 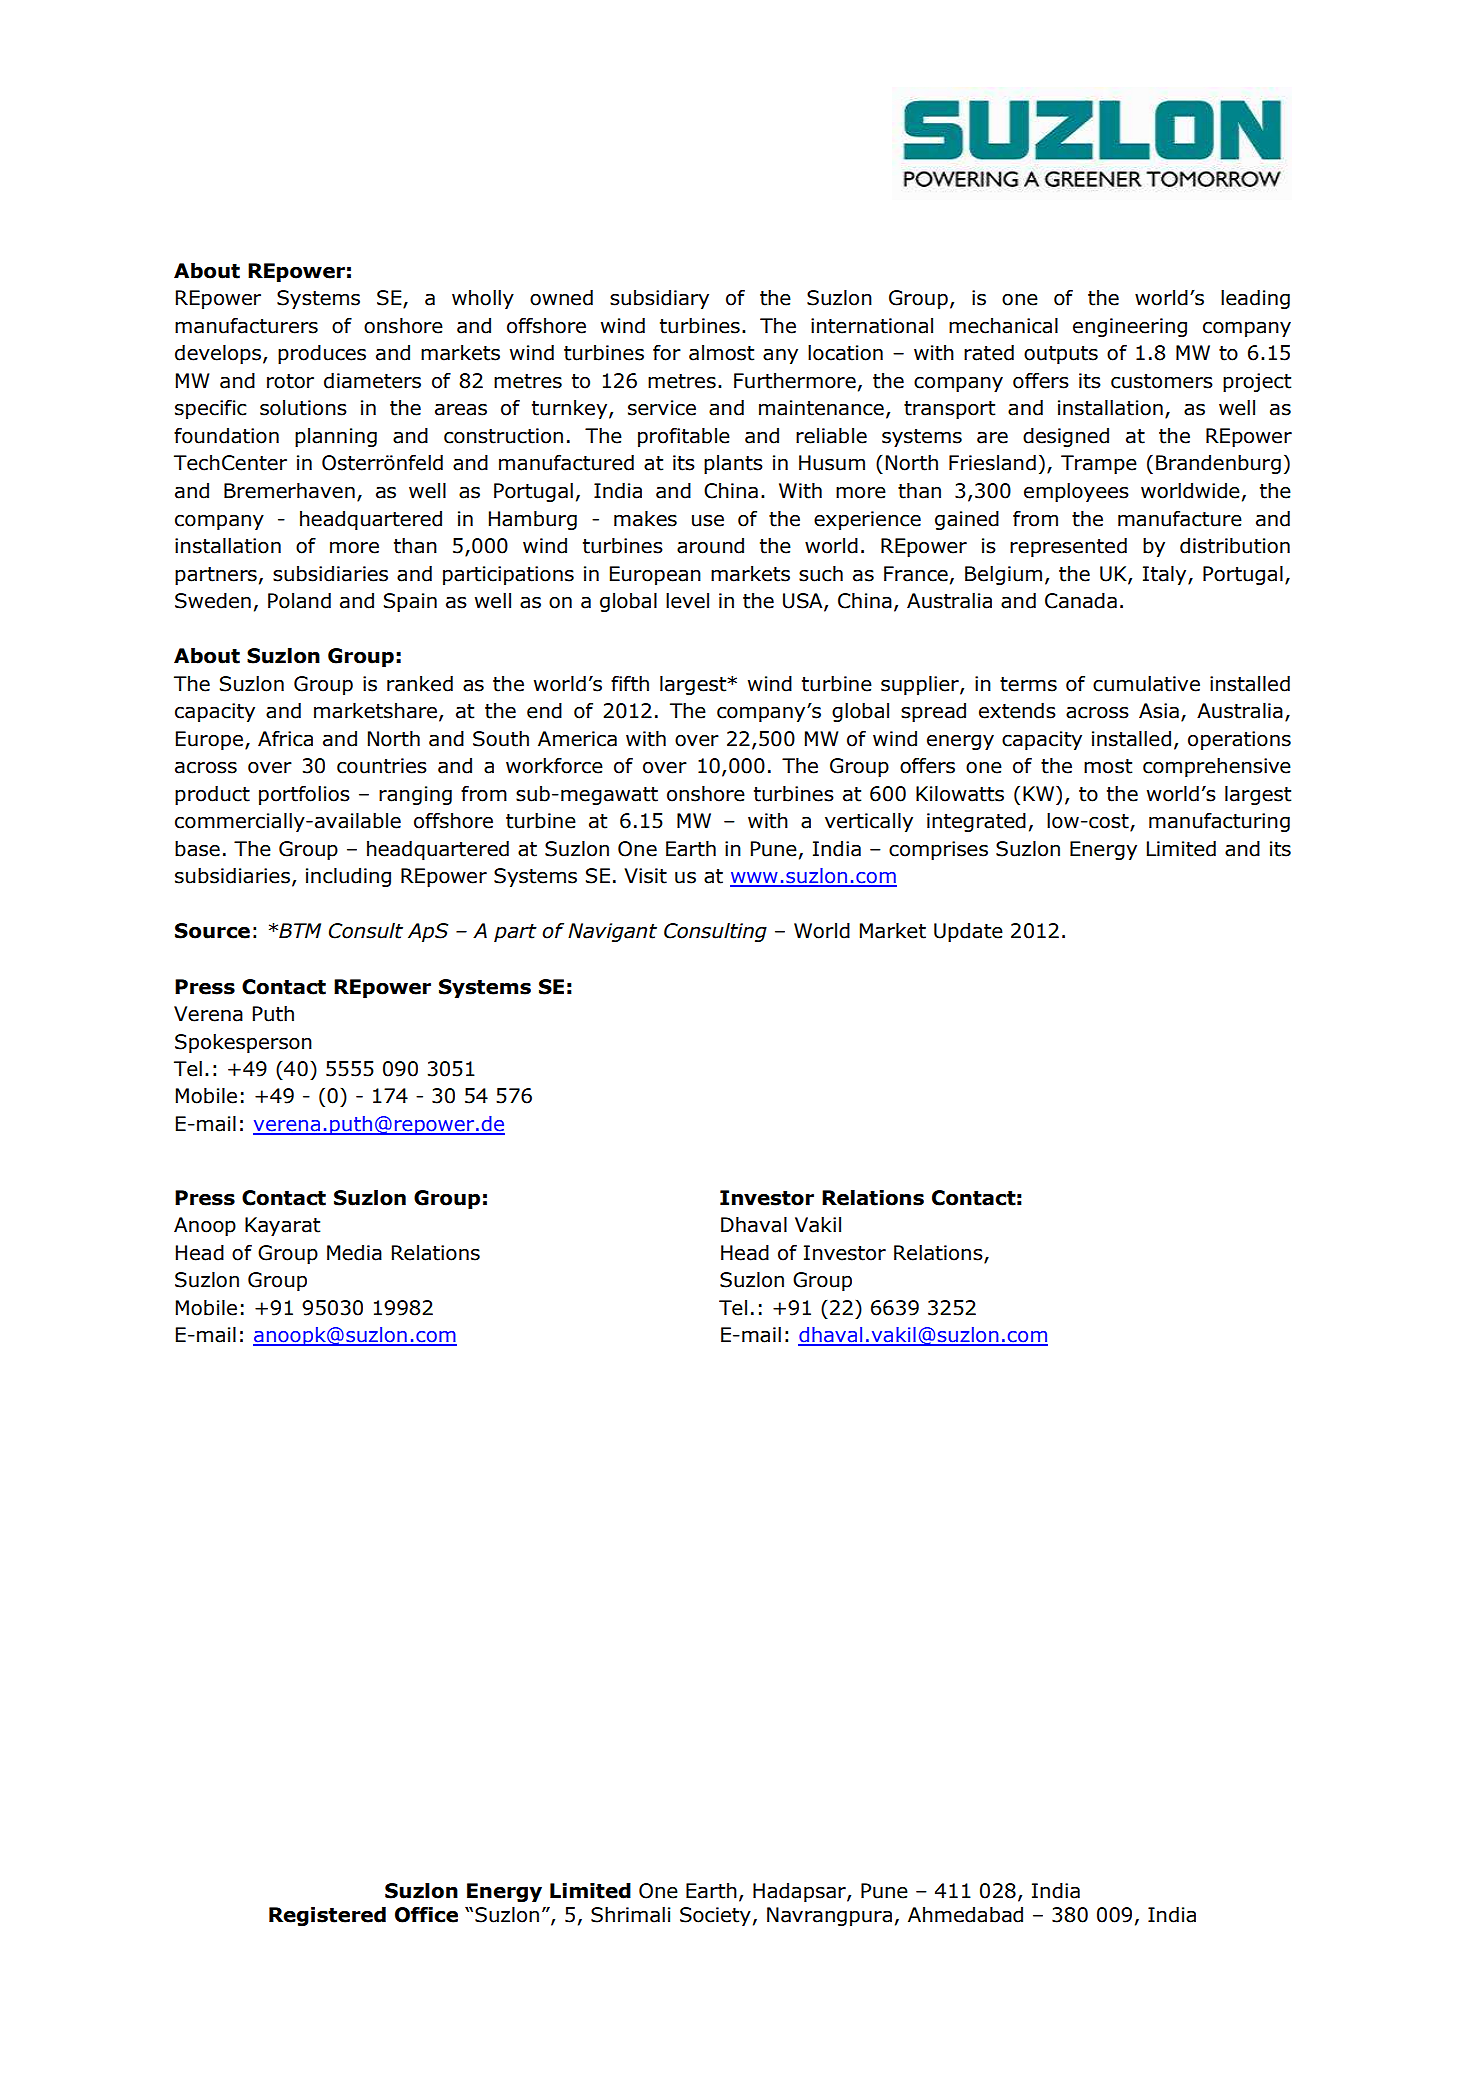 What do you see at coordinates (1130, 327) in the screenshot?
I see `engineering` at bounding box center [1130, 327].
